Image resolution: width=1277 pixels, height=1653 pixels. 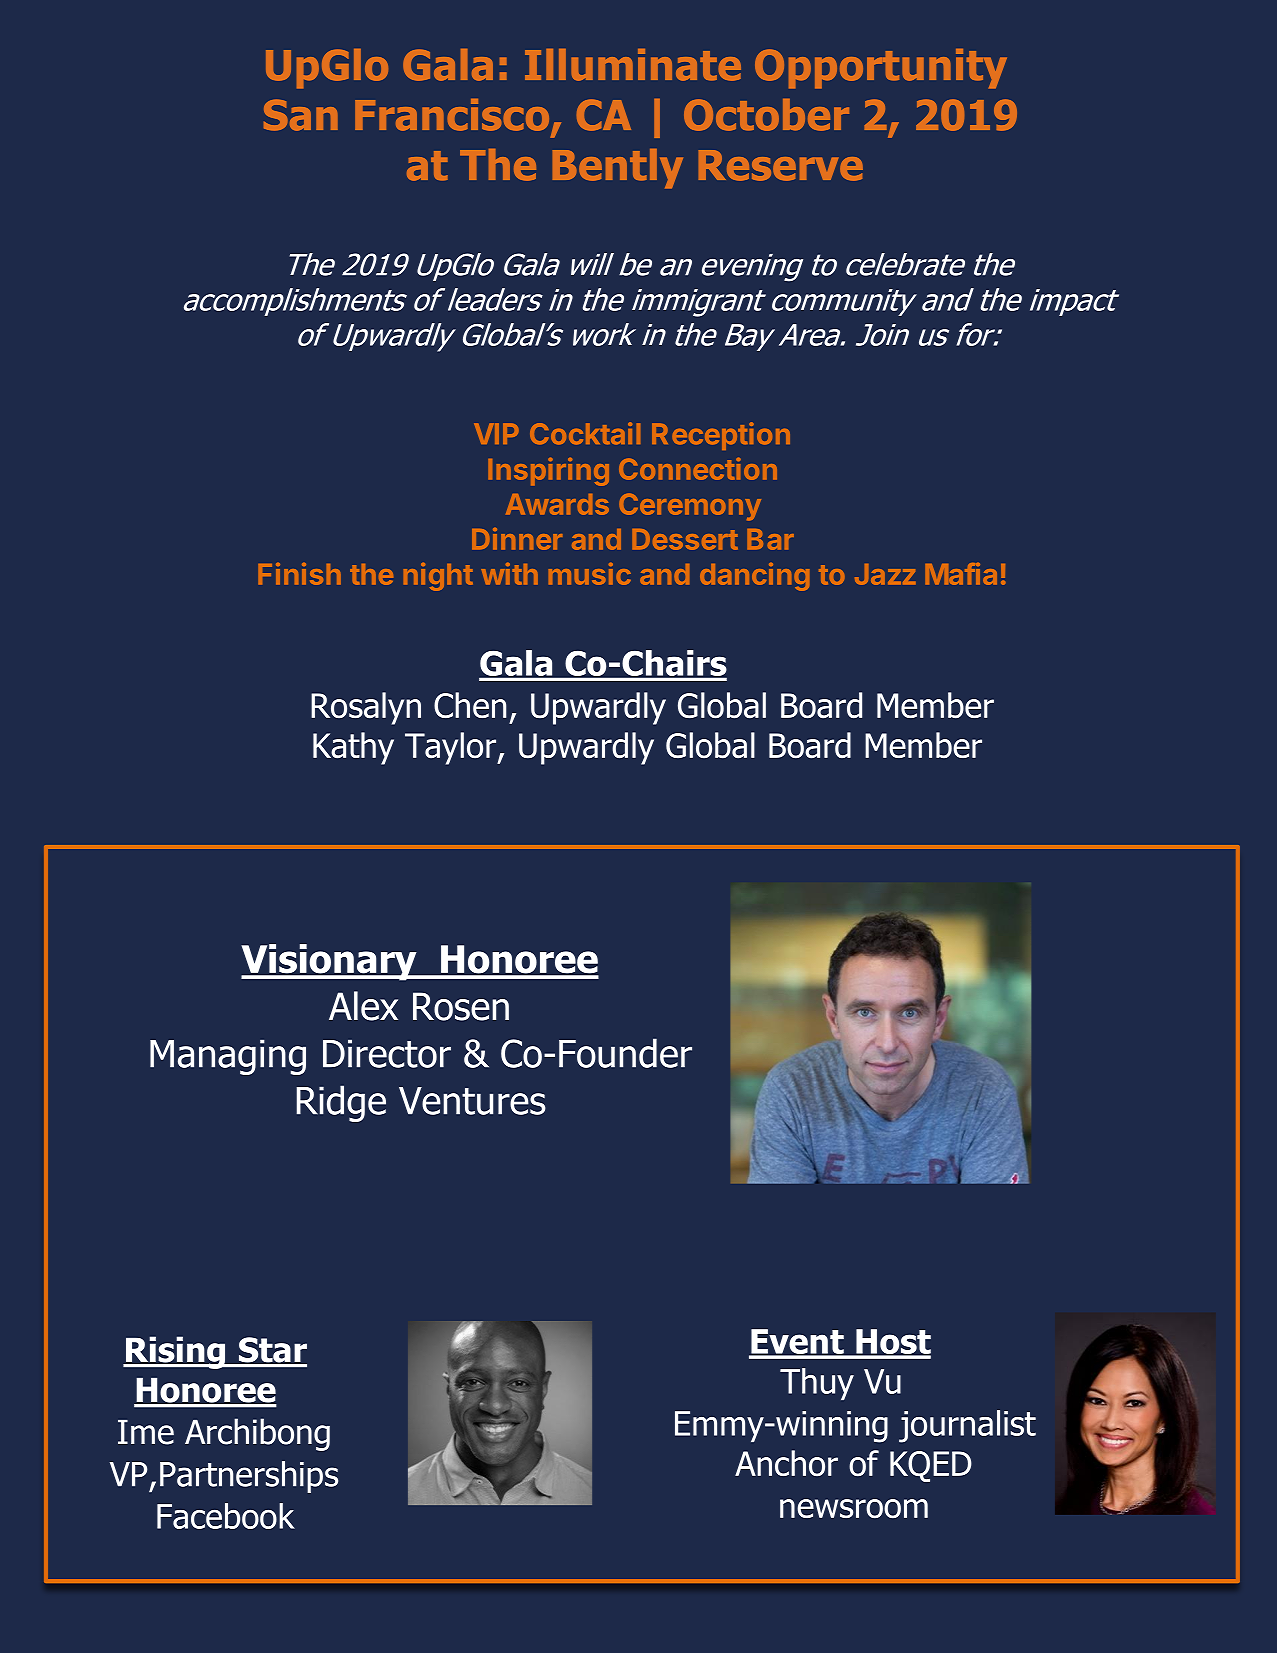 What do you see at coordinates (299, 574) in the screenshot?
I see `Finish` at bounding box center [299, 574].
